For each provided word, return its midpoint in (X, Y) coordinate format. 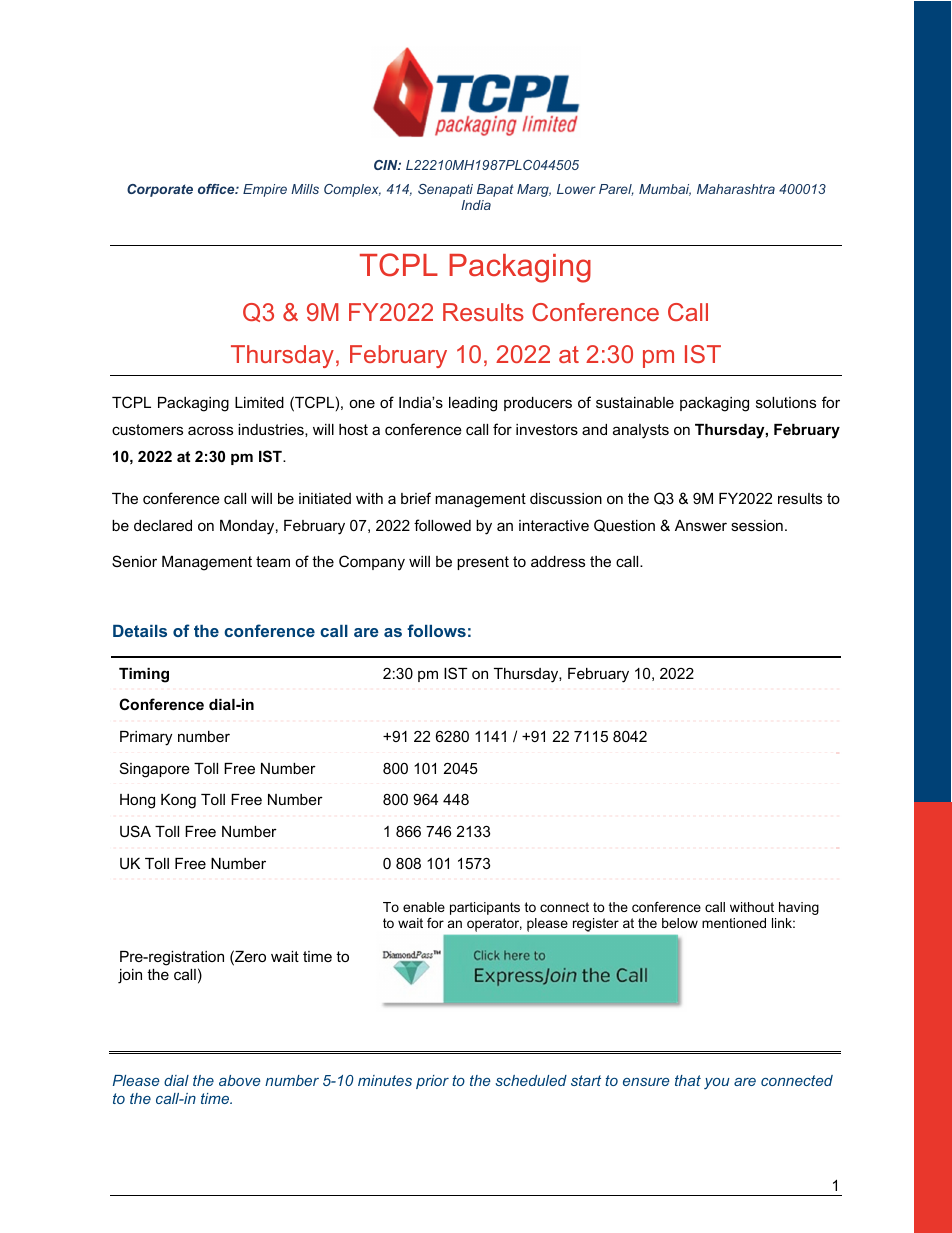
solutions (786, 402)
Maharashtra (736, 189)
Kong (178, 801)
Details (140, 631)
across (210, 430)
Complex (352, 190)
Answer (701, 525)
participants (485, 908)
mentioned (734, 923)
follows (436, 630)
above (239, 1080)
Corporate (160, 190)
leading (473, 404)
